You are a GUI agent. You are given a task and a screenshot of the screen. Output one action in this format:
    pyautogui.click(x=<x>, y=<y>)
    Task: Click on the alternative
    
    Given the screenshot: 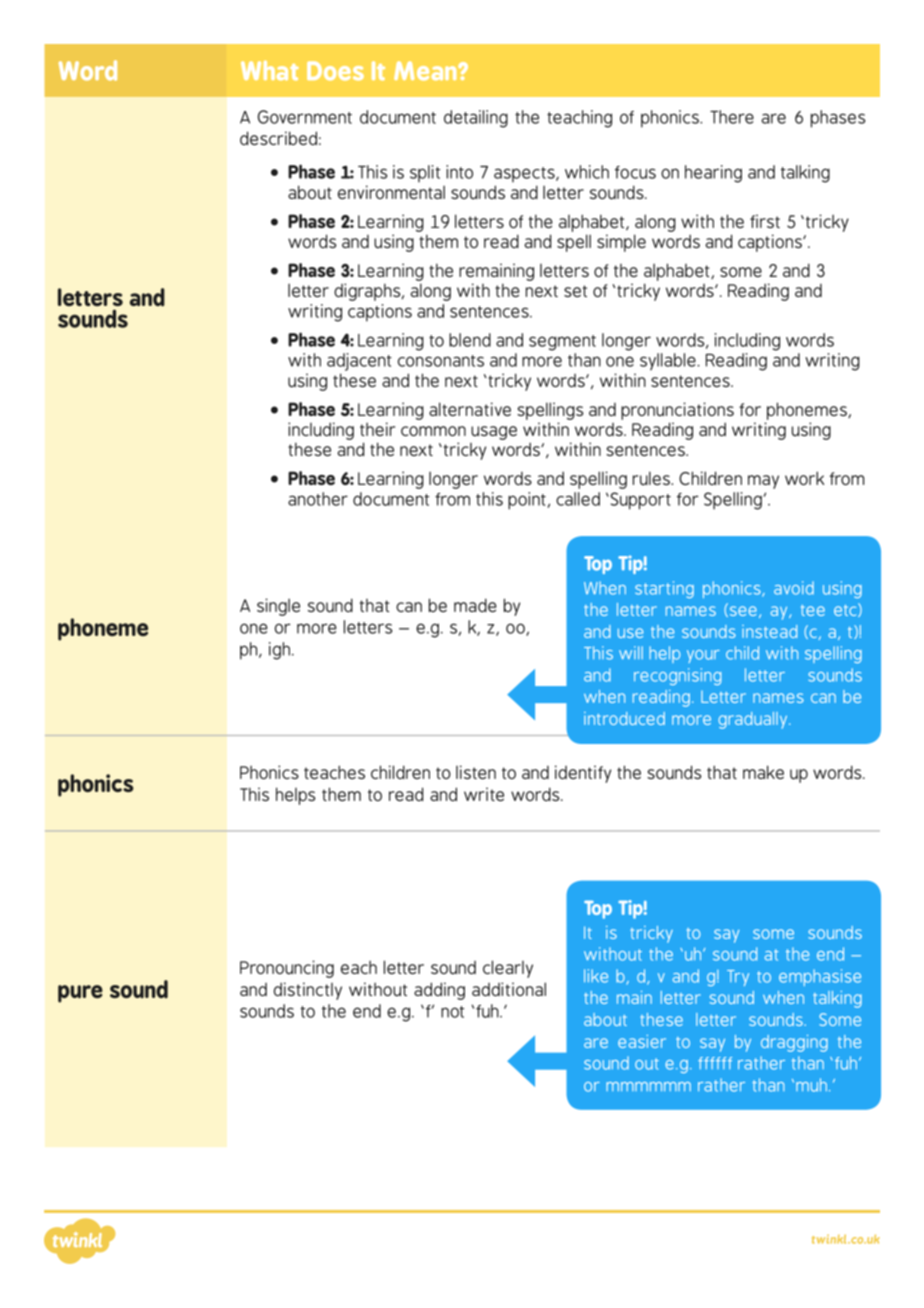 What is the action you would take?
    pyautogui.click(x=470, y=409)
